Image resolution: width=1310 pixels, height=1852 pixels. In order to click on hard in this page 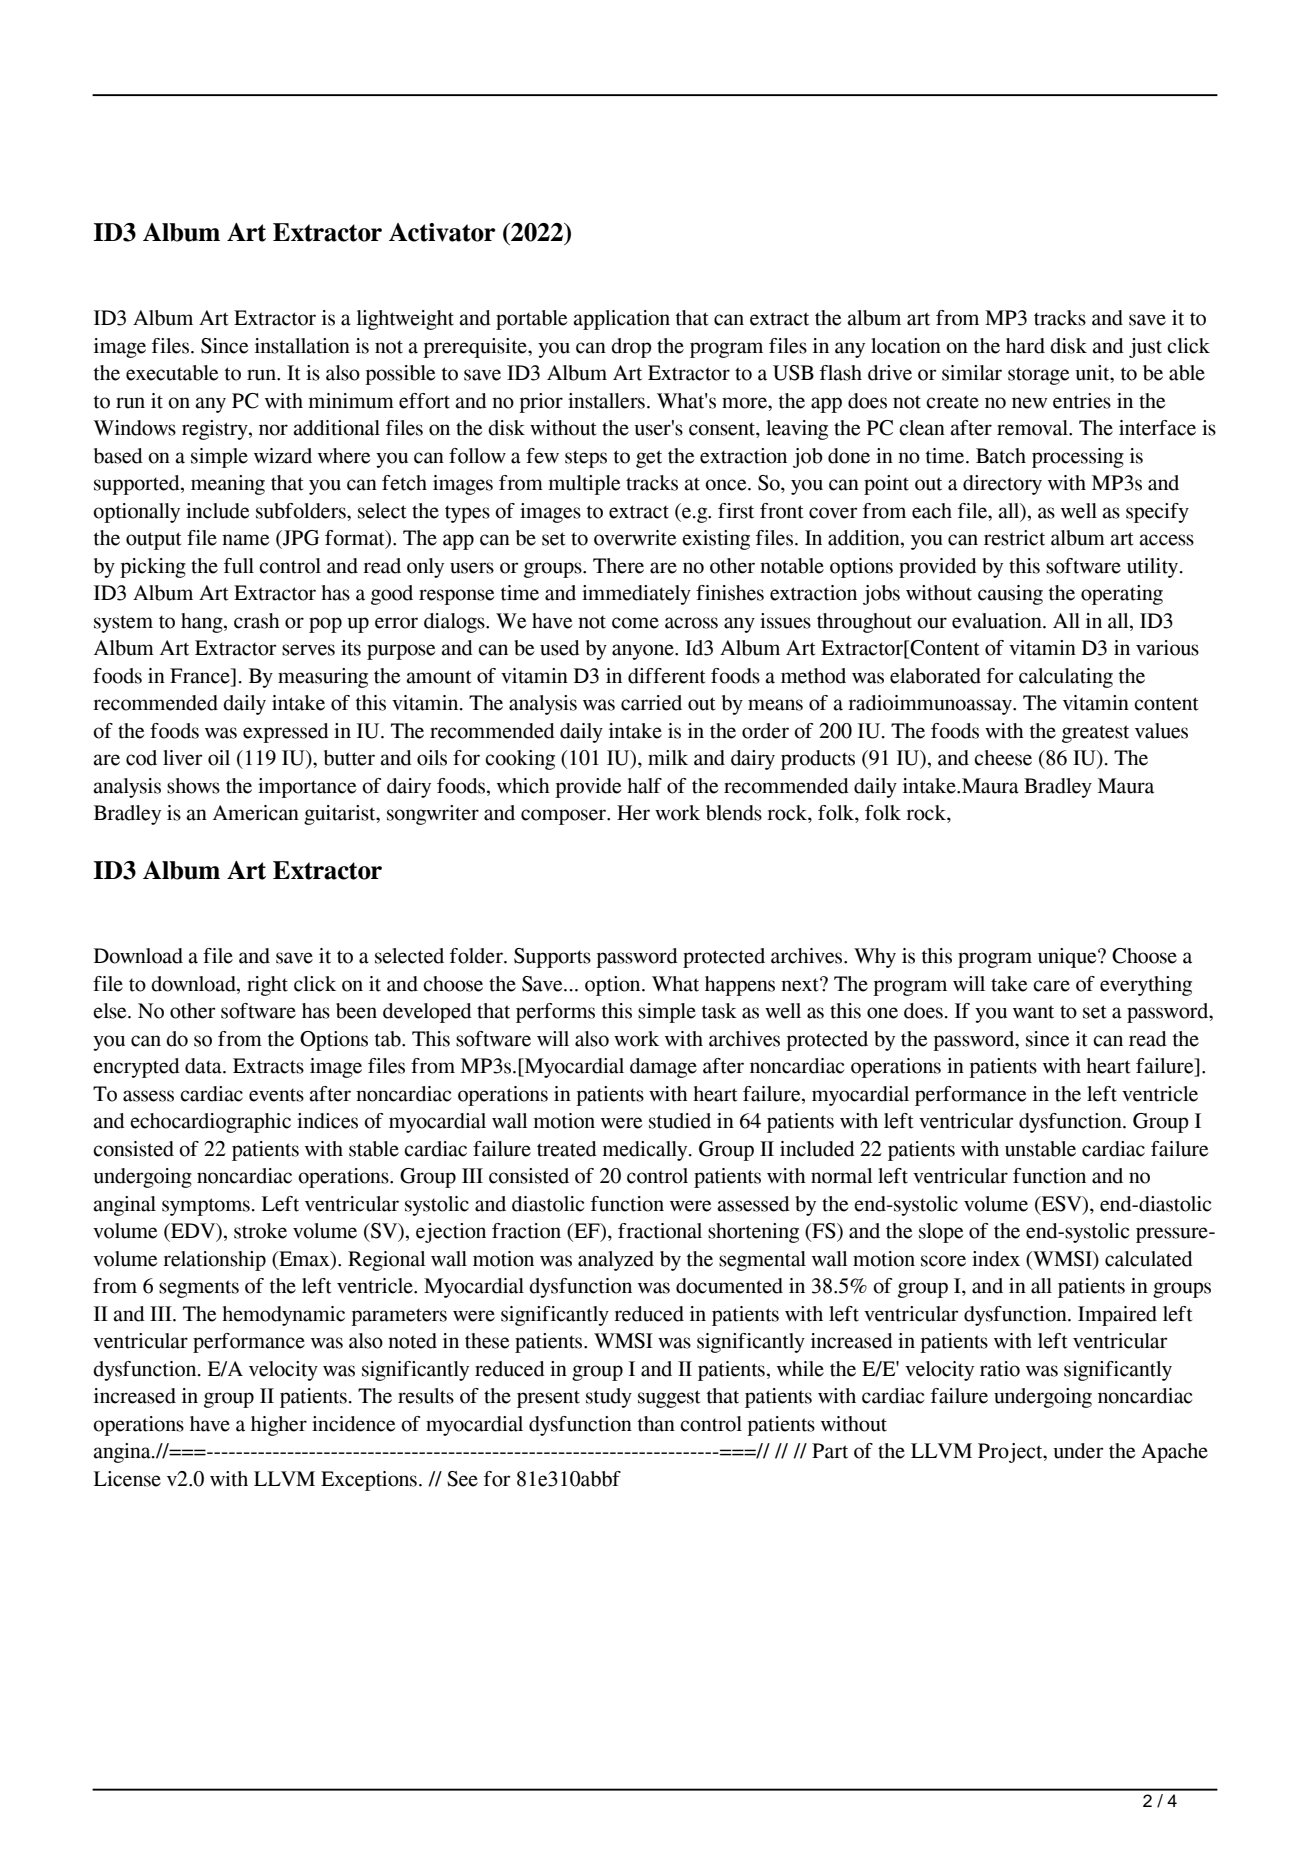, I will do `click(1025, 346)`.
